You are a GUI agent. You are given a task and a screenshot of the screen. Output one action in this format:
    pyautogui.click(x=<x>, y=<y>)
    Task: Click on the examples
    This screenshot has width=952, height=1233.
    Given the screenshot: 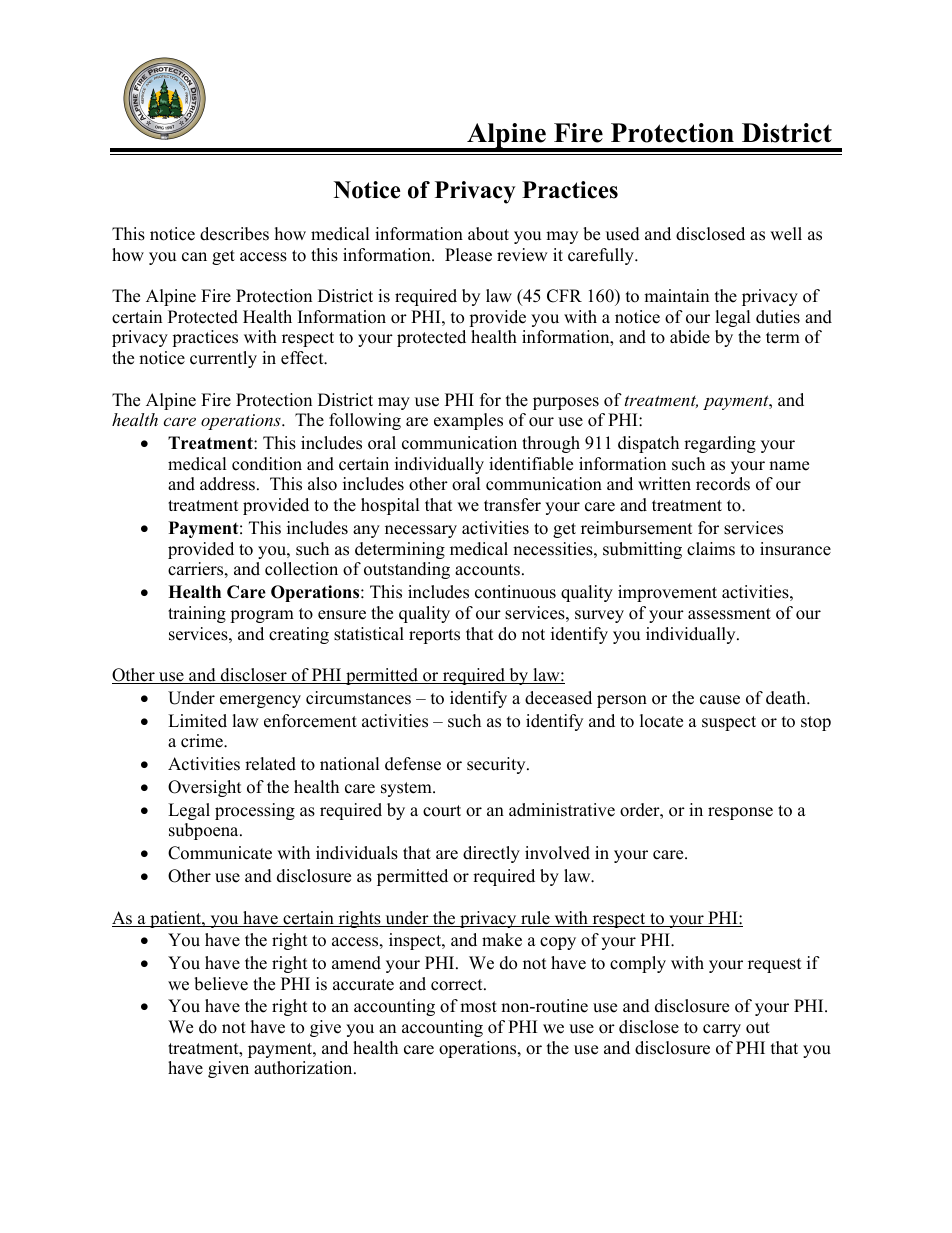 What is the action you would take?
    pyautogui.click(x=468, y=421)
